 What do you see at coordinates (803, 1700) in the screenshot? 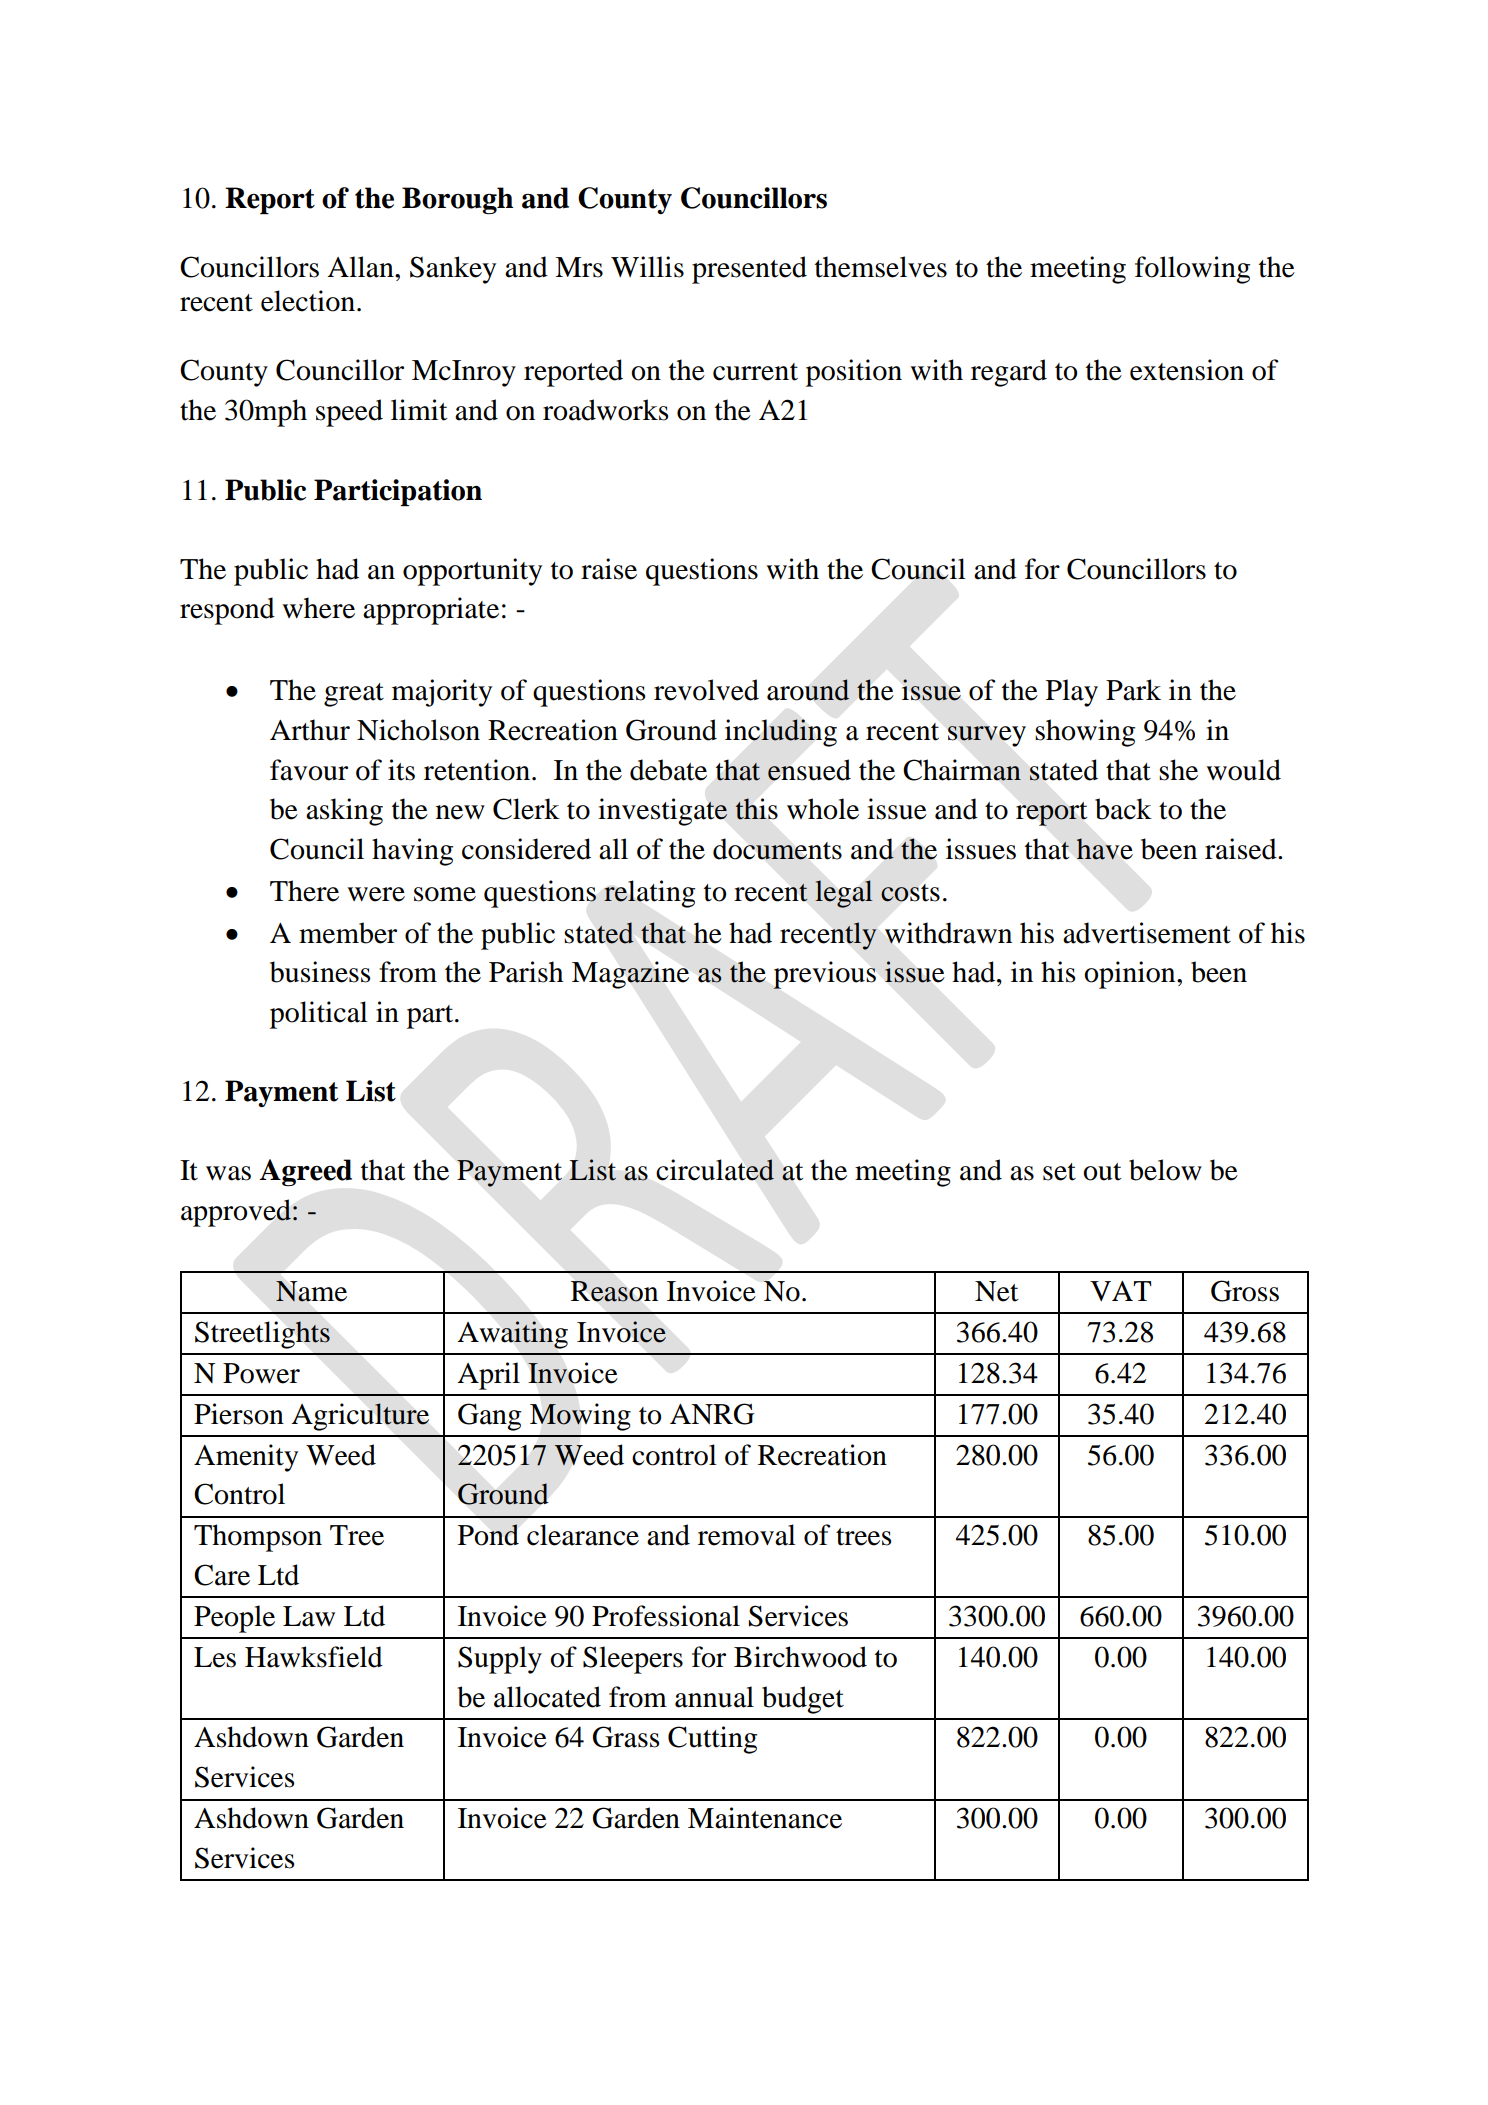
I see `budget` at bounding box center [803, 1700].
